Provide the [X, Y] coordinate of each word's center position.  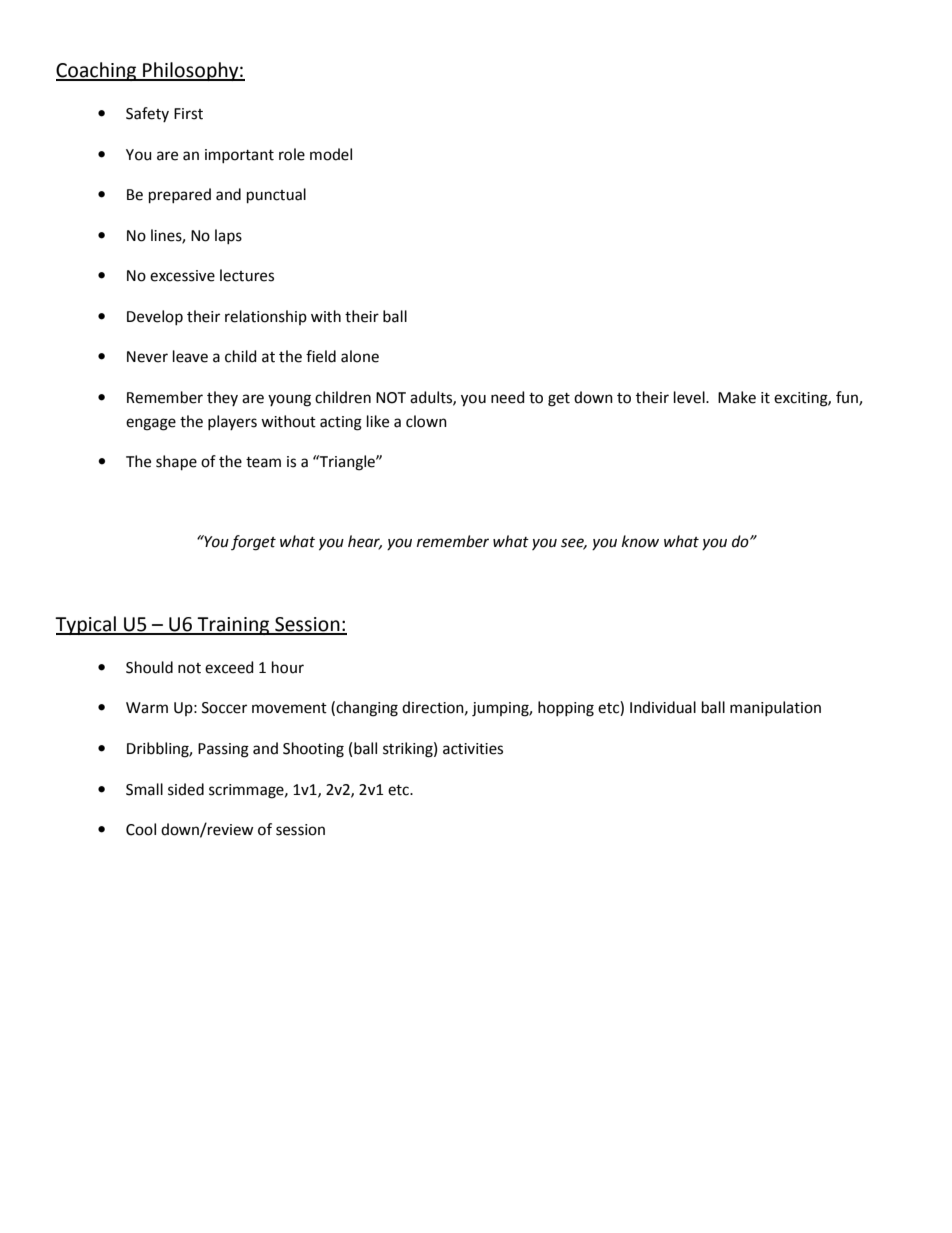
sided [186, 789]
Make [737, 397]
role [292, 154]
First [188, 114]
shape [176, 462]
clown [426, 421]
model [331, 154]
